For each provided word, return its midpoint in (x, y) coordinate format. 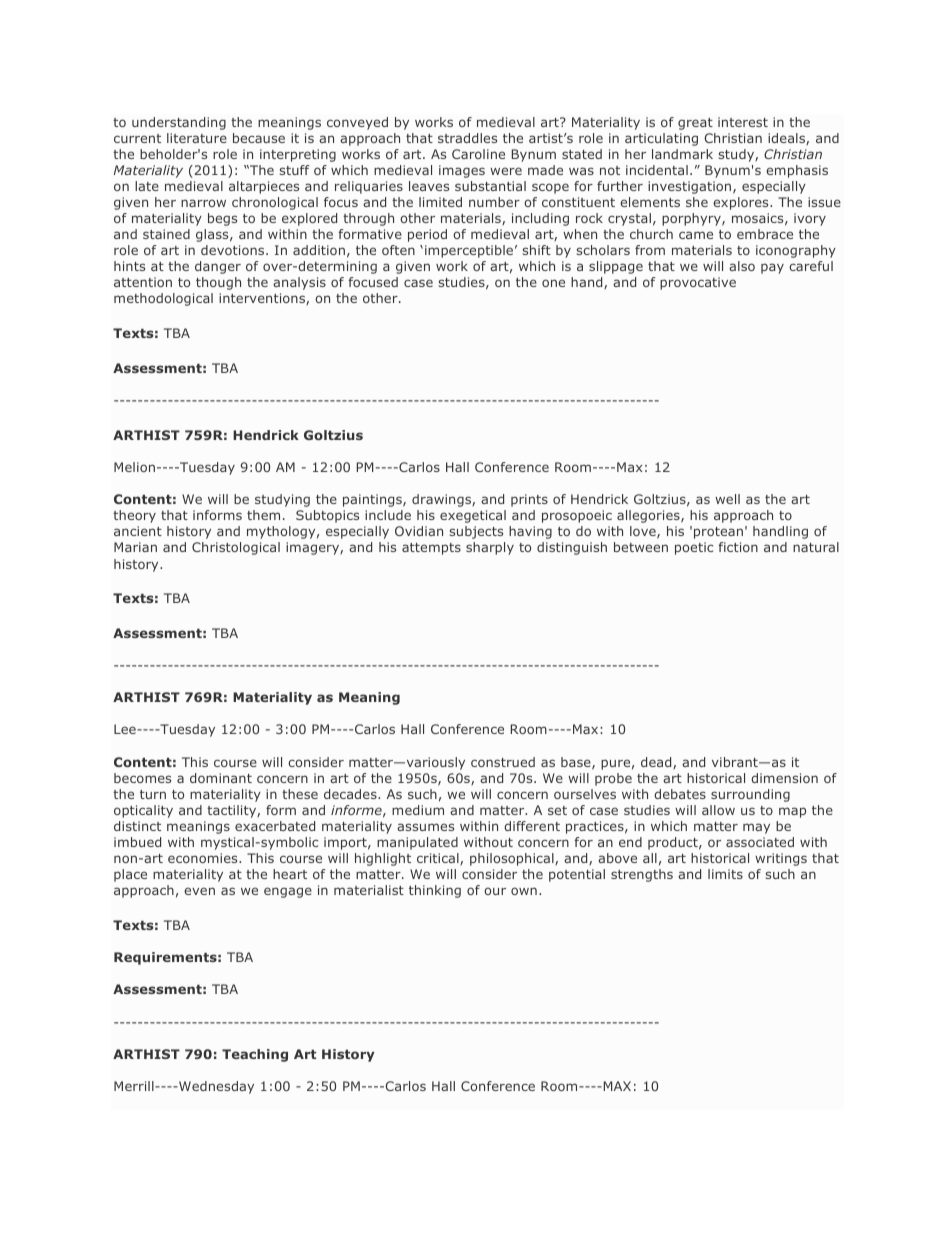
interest (743, 122)
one (553, 283)
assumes (425, 827)
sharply (490, 548)
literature (197, 138)
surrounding (750, 795)
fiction (738, 547)
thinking (435, 891)
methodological (163, 299)
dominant (221, 778)
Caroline (478, 154)
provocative (698, 283)
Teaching (255, 1055)
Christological (236, 548)
